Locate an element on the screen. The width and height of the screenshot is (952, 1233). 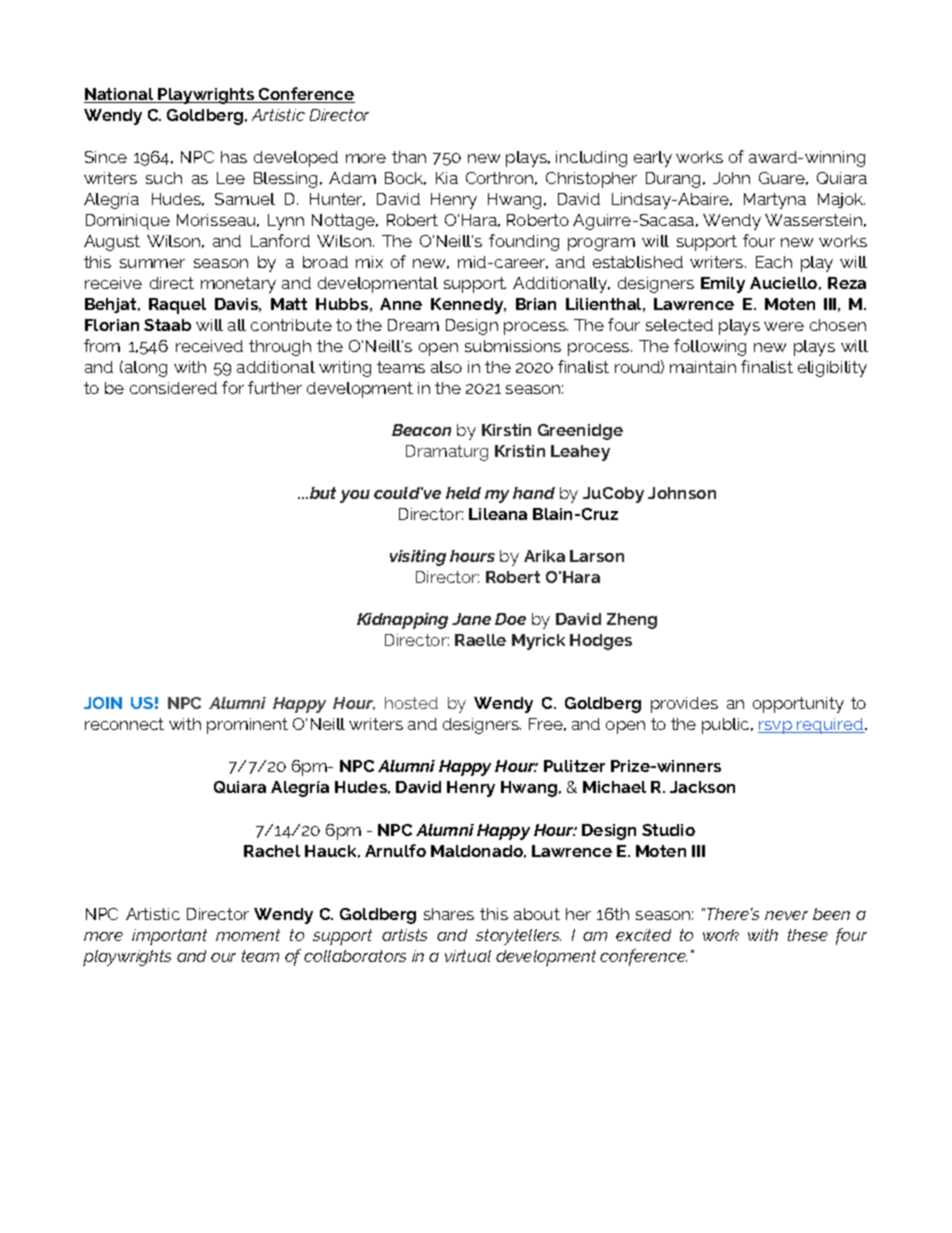
Raquel is located at coordinates (177, 306).
